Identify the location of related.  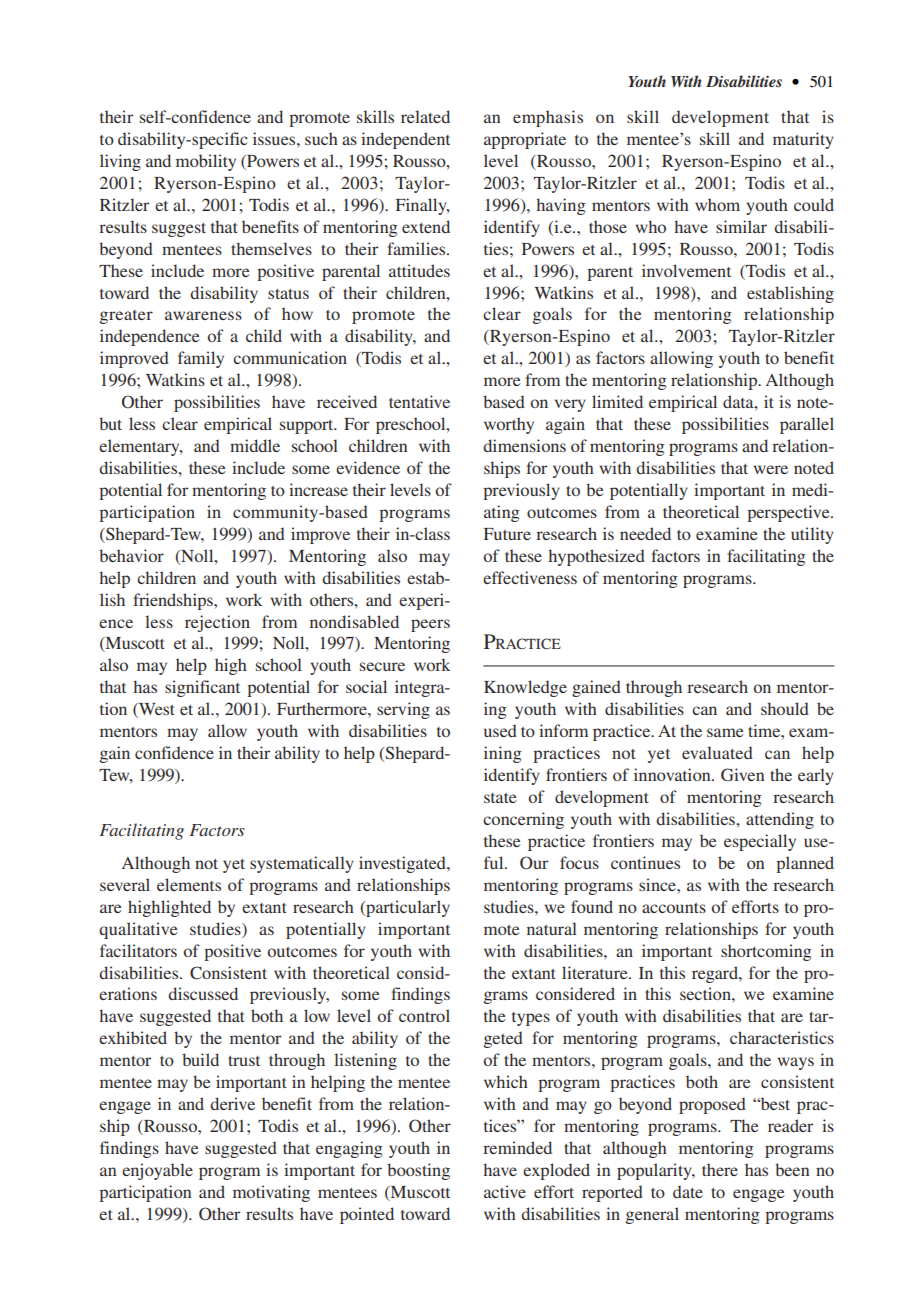
(425, 116).
